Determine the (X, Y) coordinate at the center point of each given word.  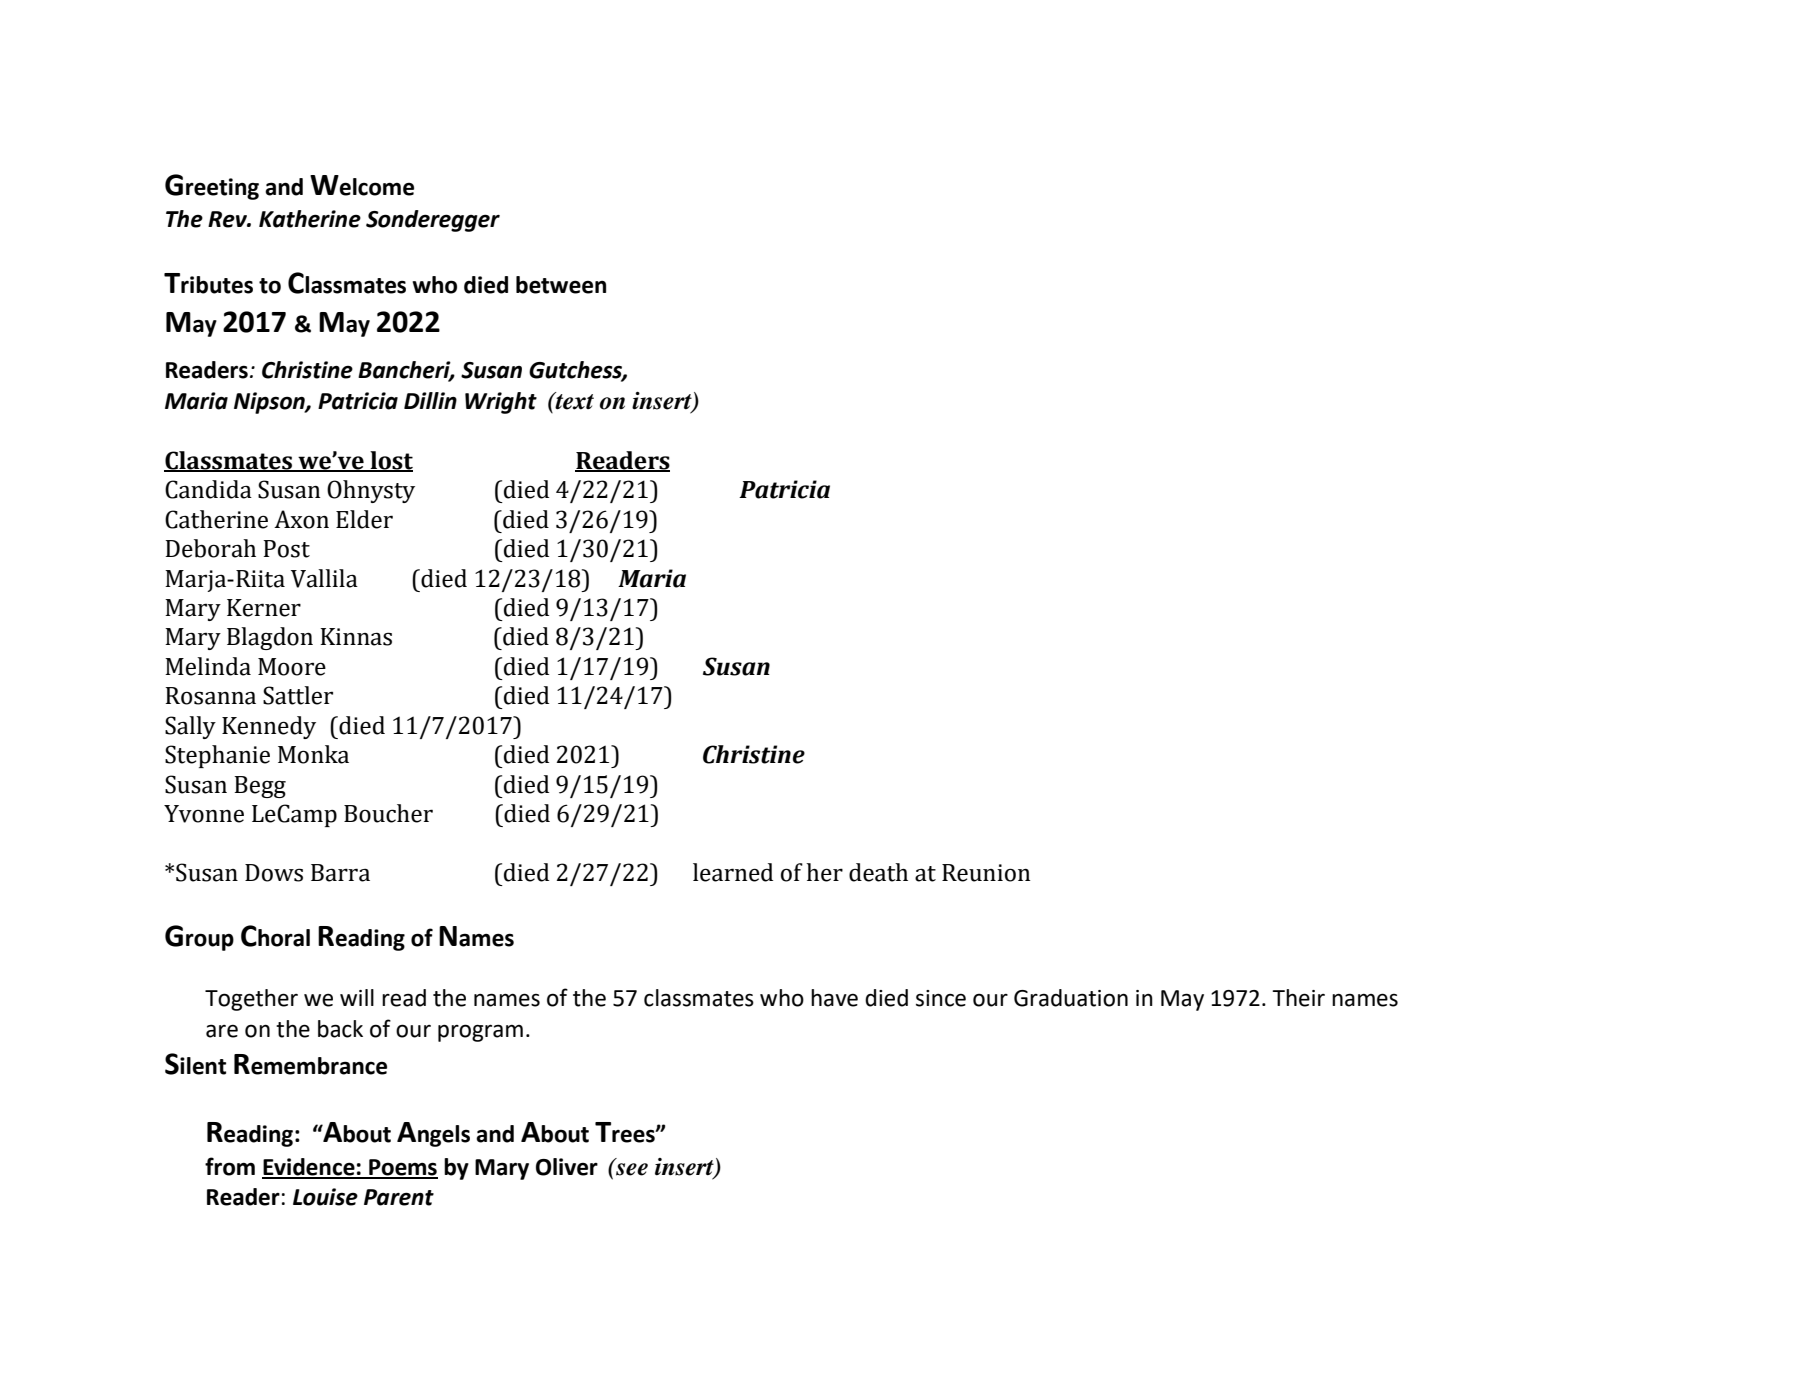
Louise (325, 1197)
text (573, 401)
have (834, 998)
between (561, 285)
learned (733, 872)
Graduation (1071, 998)
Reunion (986, 873)
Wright (501, 403)
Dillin (430, 400)
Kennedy (269, 727)
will (357, 997)
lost (390, 461)
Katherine (310, 219)
